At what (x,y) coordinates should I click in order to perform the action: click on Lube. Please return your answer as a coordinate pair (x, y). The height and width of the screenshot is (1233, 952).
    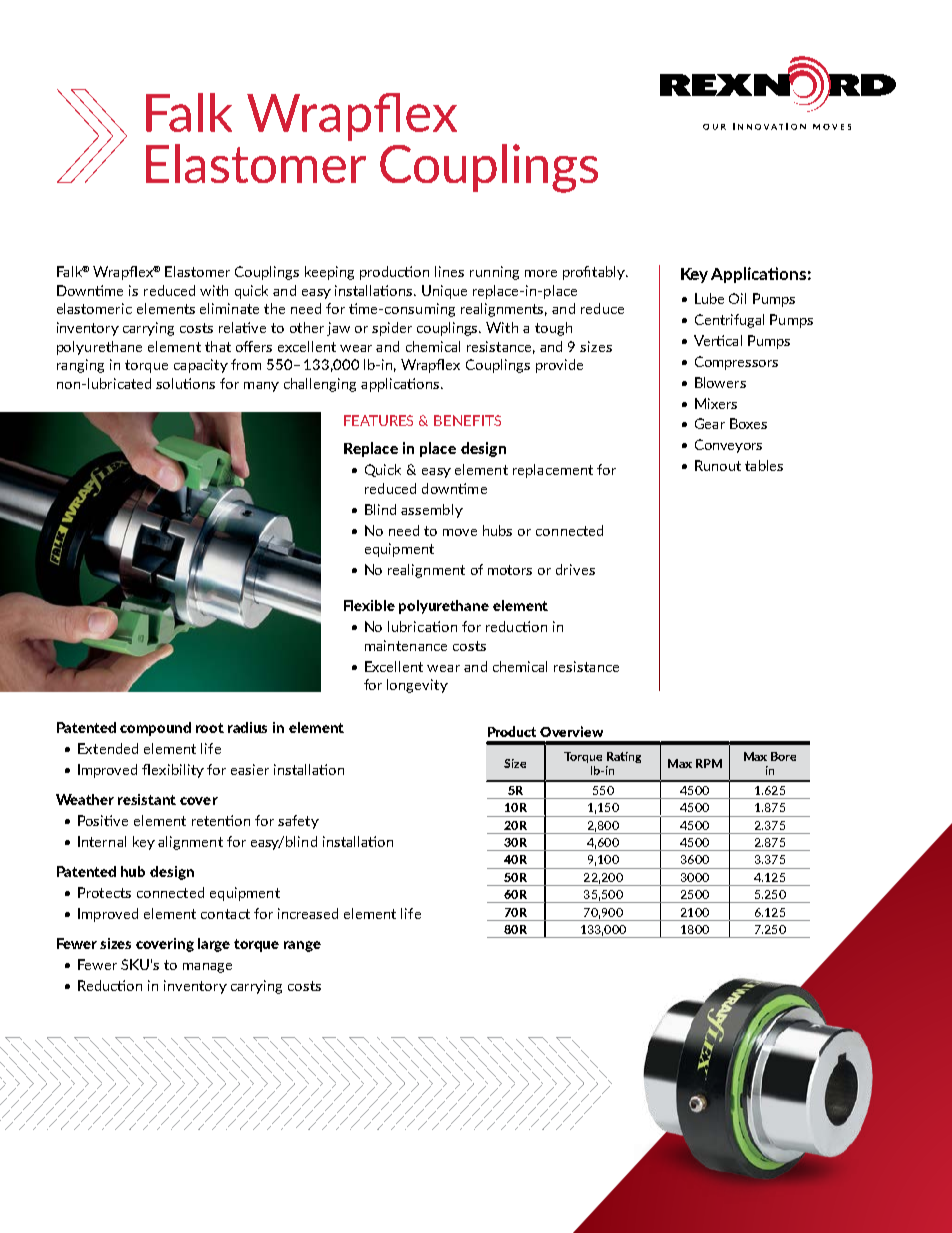
    Looking at the image, I should click on (709, 298).
